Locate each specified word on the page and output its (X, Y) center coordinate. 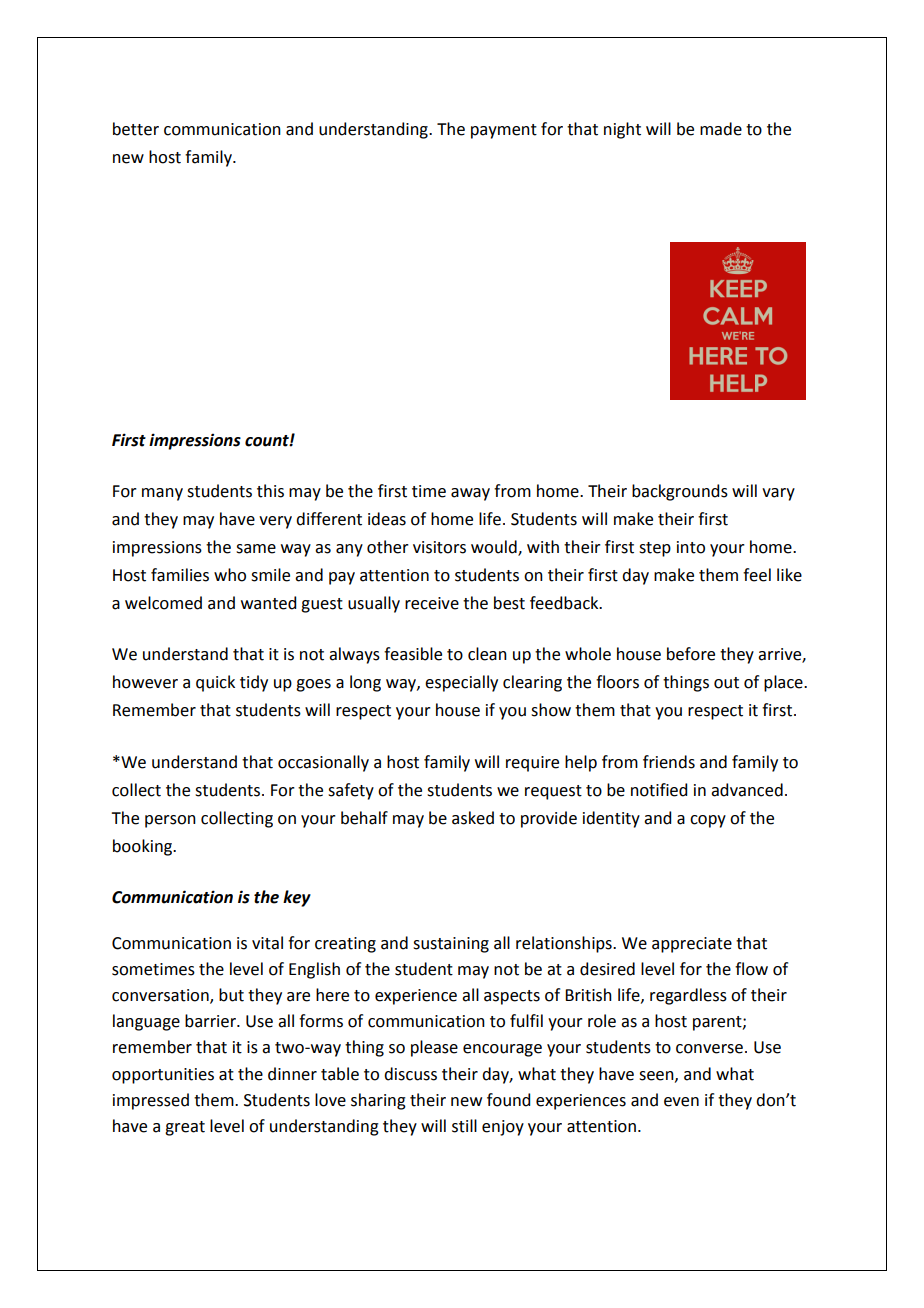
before (691, 654)
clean (487, 654)
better (136, 129)
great (185, 1128)
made (721, 129)
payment (504, 131)
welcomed (163, 603)
